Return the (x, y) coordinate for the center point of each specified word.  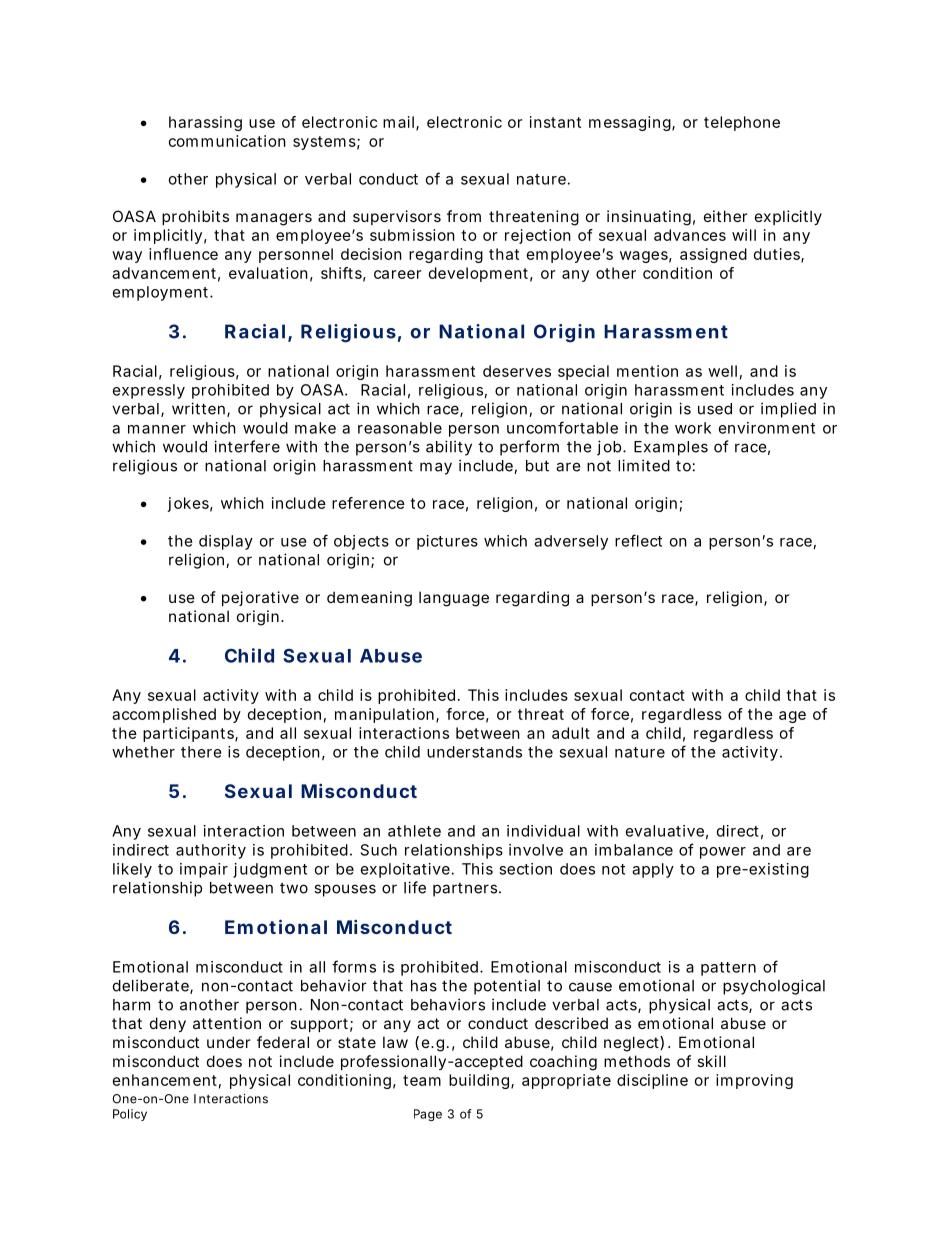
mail (398, 122)
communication (227, 141)
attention (227, 1023)
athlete (414, 831)
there (201, 752)
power (723, 853)
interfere (247, 446)
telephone (742, 123)
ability (449, 448)
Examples (671, 448)
